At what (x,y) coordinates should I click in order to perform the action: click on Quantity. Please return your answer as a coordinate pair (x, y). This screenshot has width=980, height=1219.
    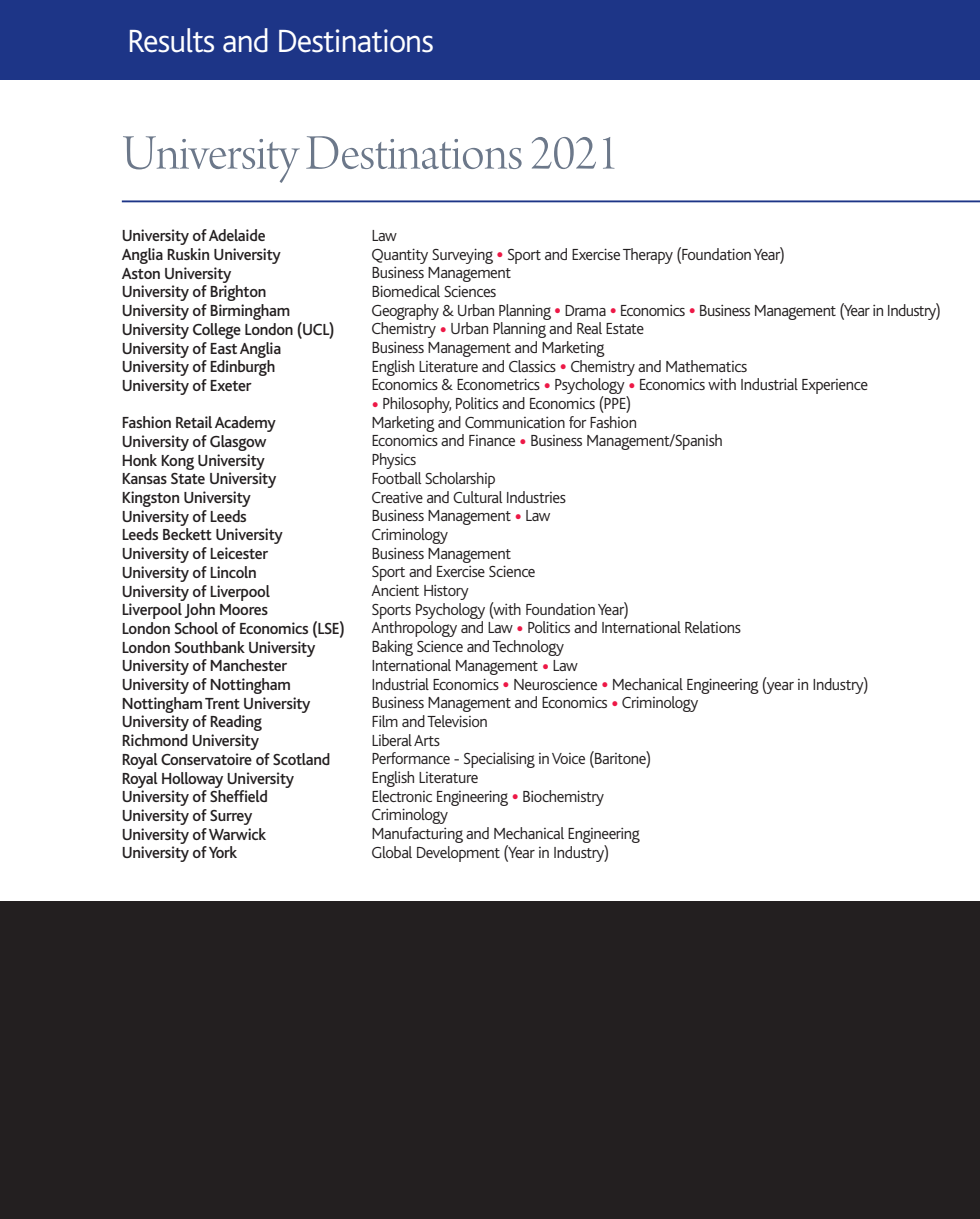
    Looking at the image, I should click on (400, 256).
